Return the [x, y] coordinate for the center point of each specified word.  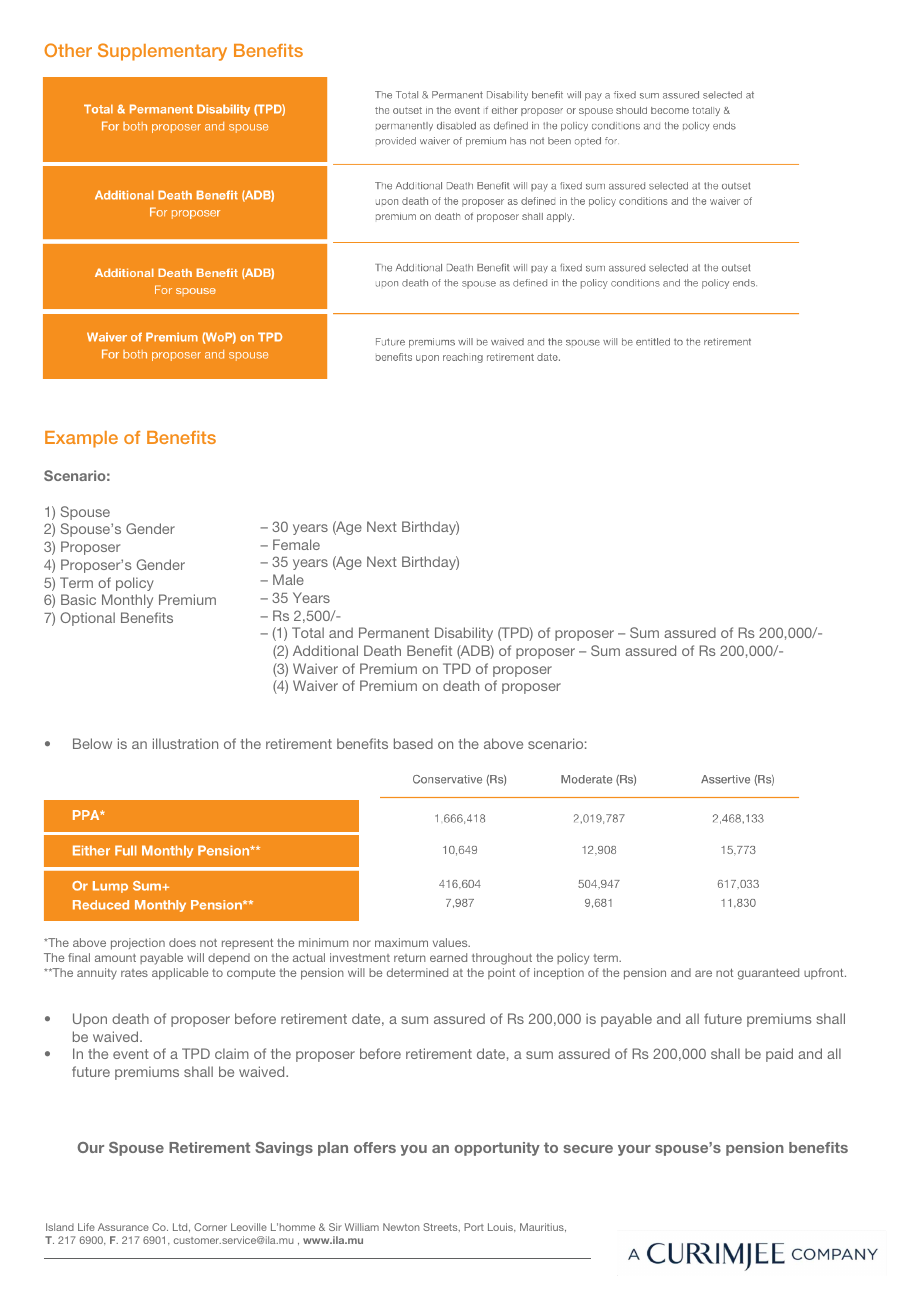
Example [81, 439]
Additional [325, 650]
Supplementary [162, 52]
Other [68, 50]
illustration [185, 743]
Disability [464, 634]
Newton [401, 1227]
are [703, 973]
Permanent [394, 632]
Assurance [123, 1227]
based [413, 743]
